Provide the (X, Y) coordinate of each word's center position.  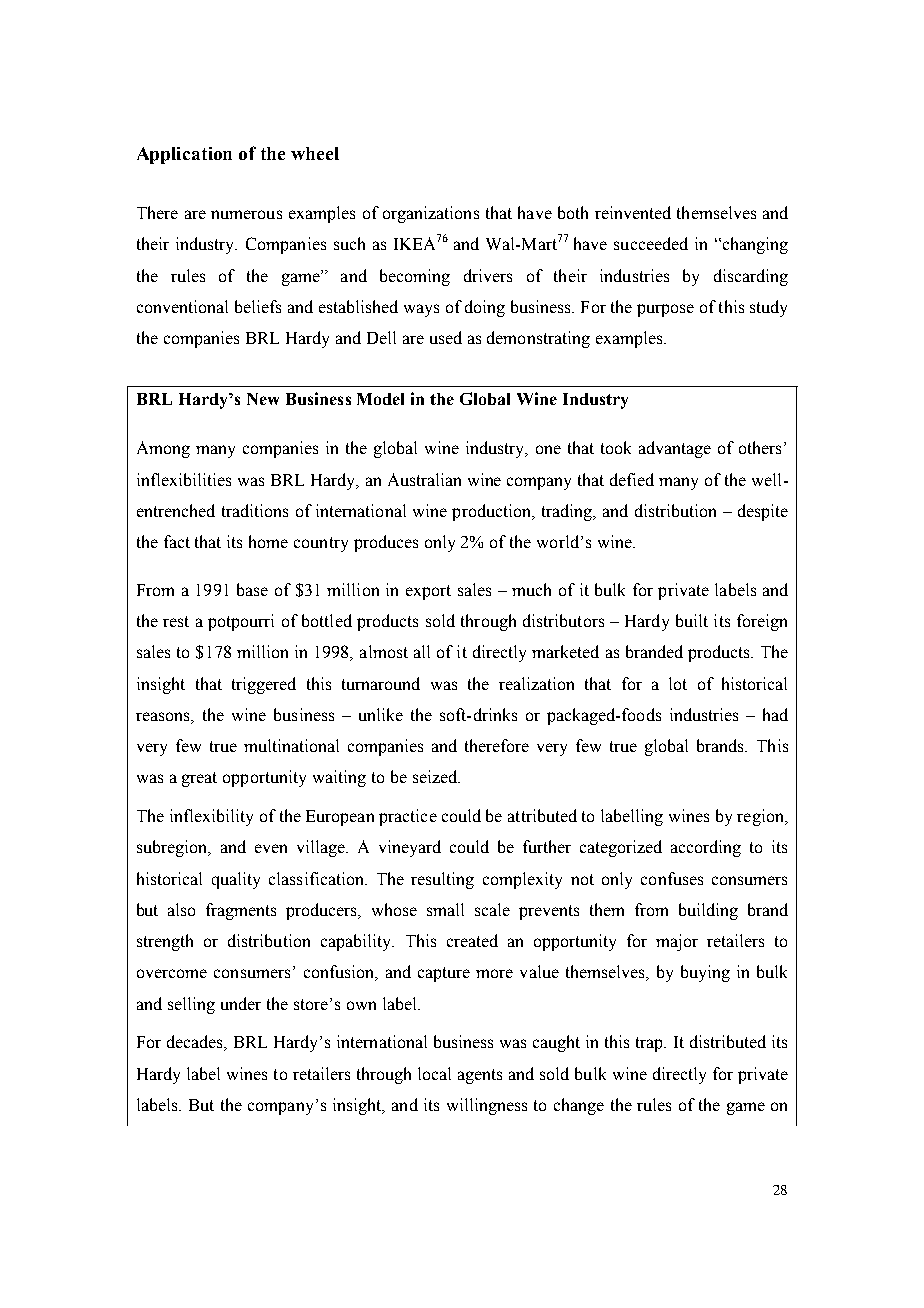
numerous (246, 214)
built (692, 620)
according (706, 848)
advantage (675, 449)
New (263, 399)
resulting (442, 880)
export (428, 592)
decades (196, 1043)
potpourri (241, 622)
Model (380, 399)
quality (236, 880)
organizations (431, 214)
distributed (728, 1041)
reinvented (633, 212)
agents (480, 1076)
